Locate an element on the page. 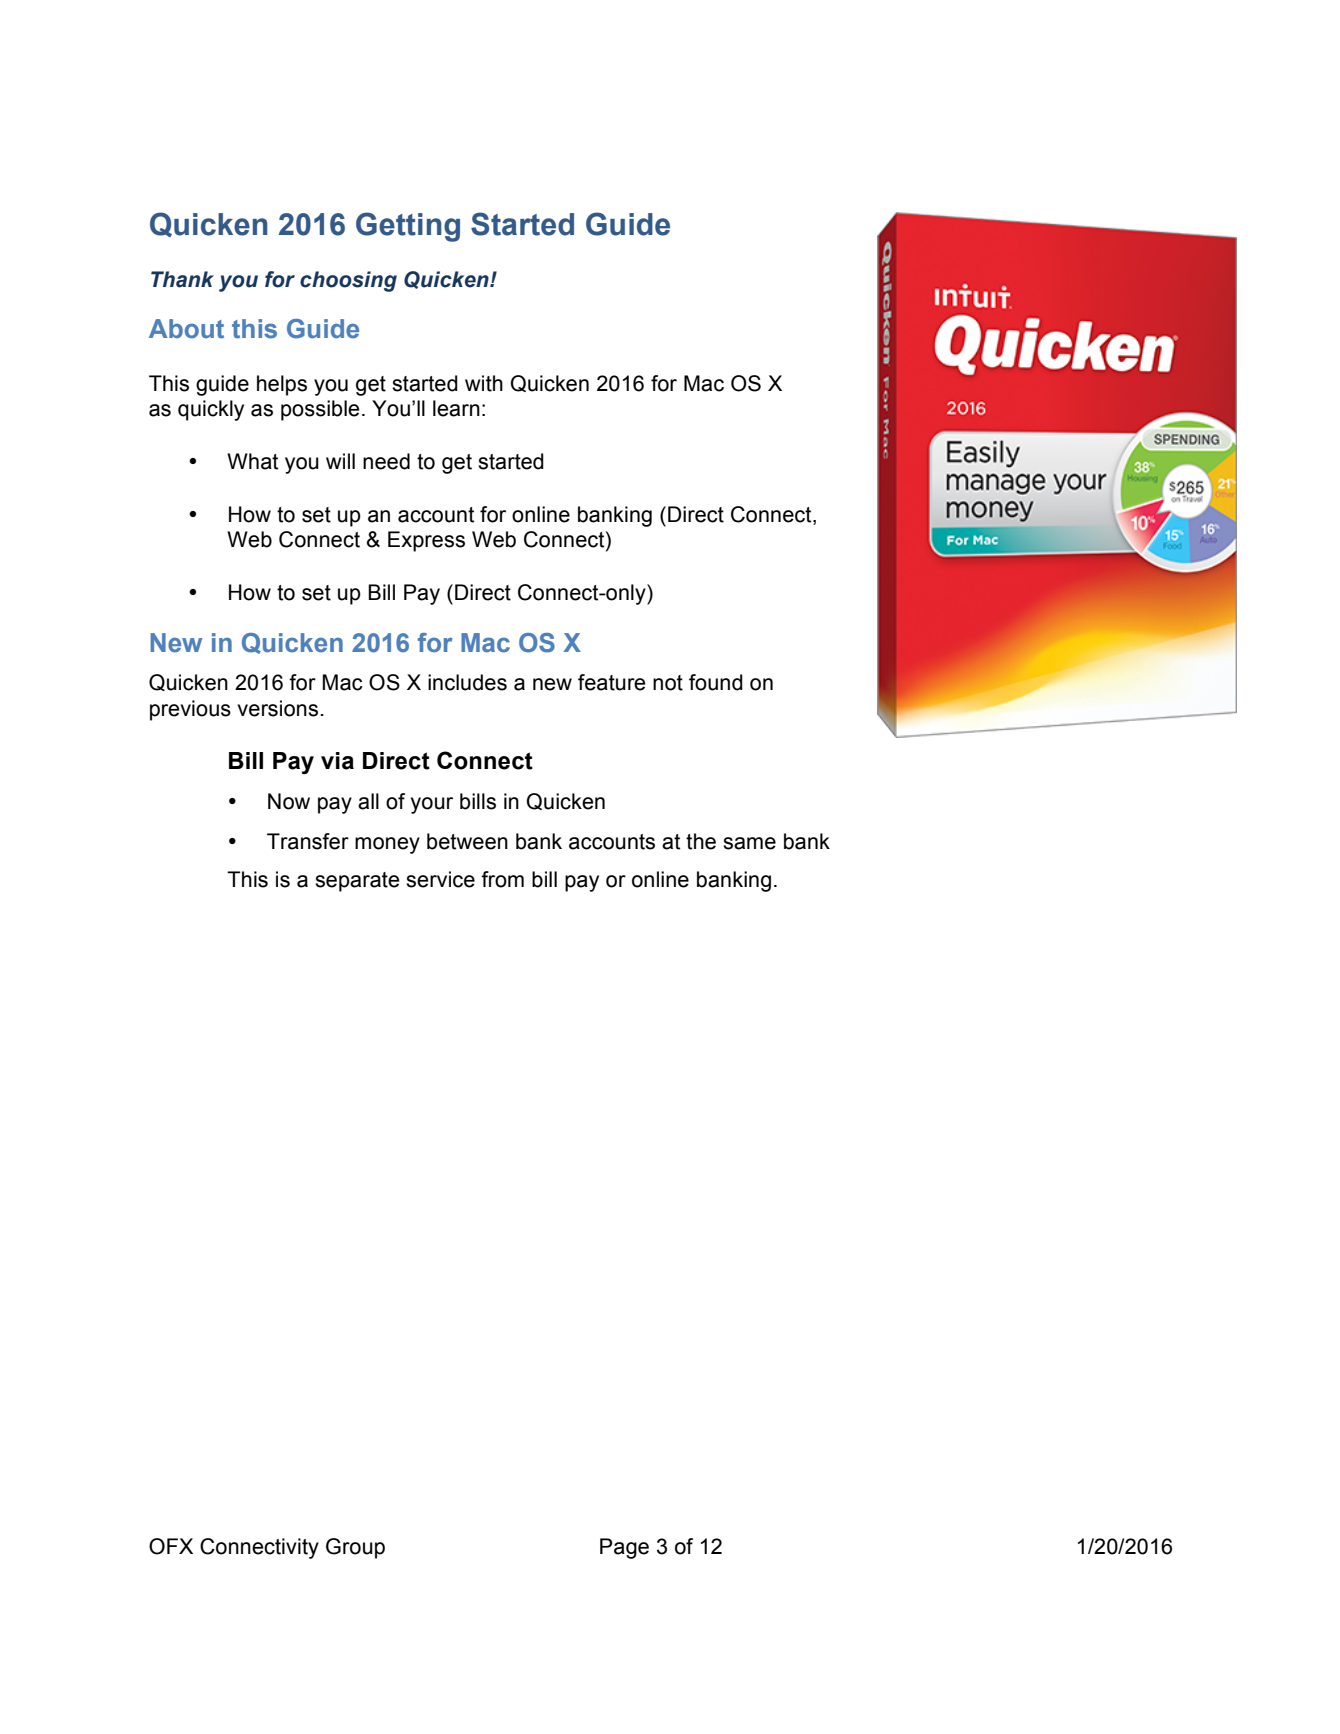 Image resolution: width=1340 pixels, height=1734 pixels. separate is located at coordinates (357, 882).
